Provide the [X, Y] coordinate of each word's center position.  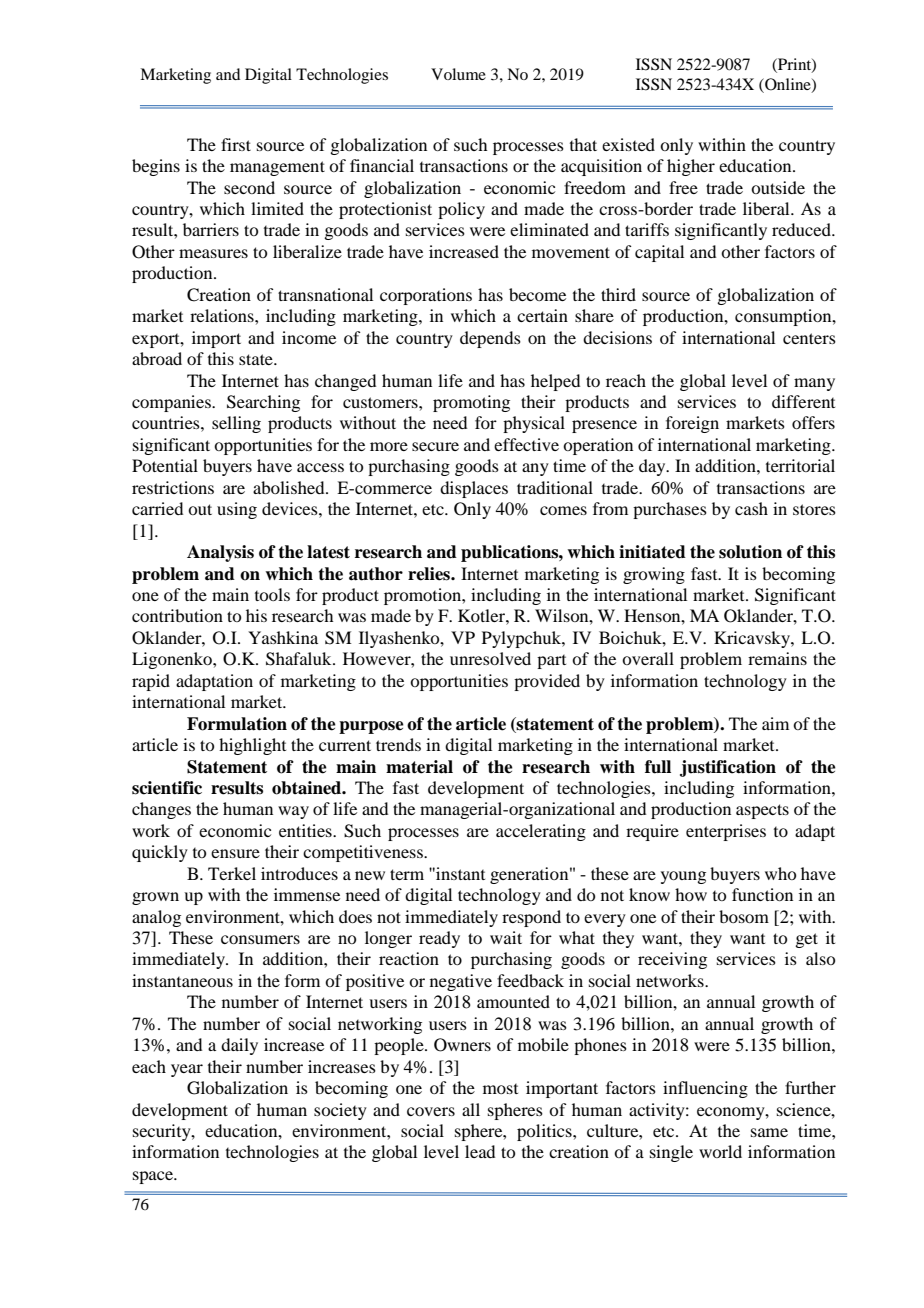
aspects [762, 811]
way [293, 812]
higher [691, 167]
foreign [692, 424]
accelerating [541, 832]
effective [526, 444]
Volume [458, 74]
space [154, 1177]
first [236, 144]
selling [236, 424]
